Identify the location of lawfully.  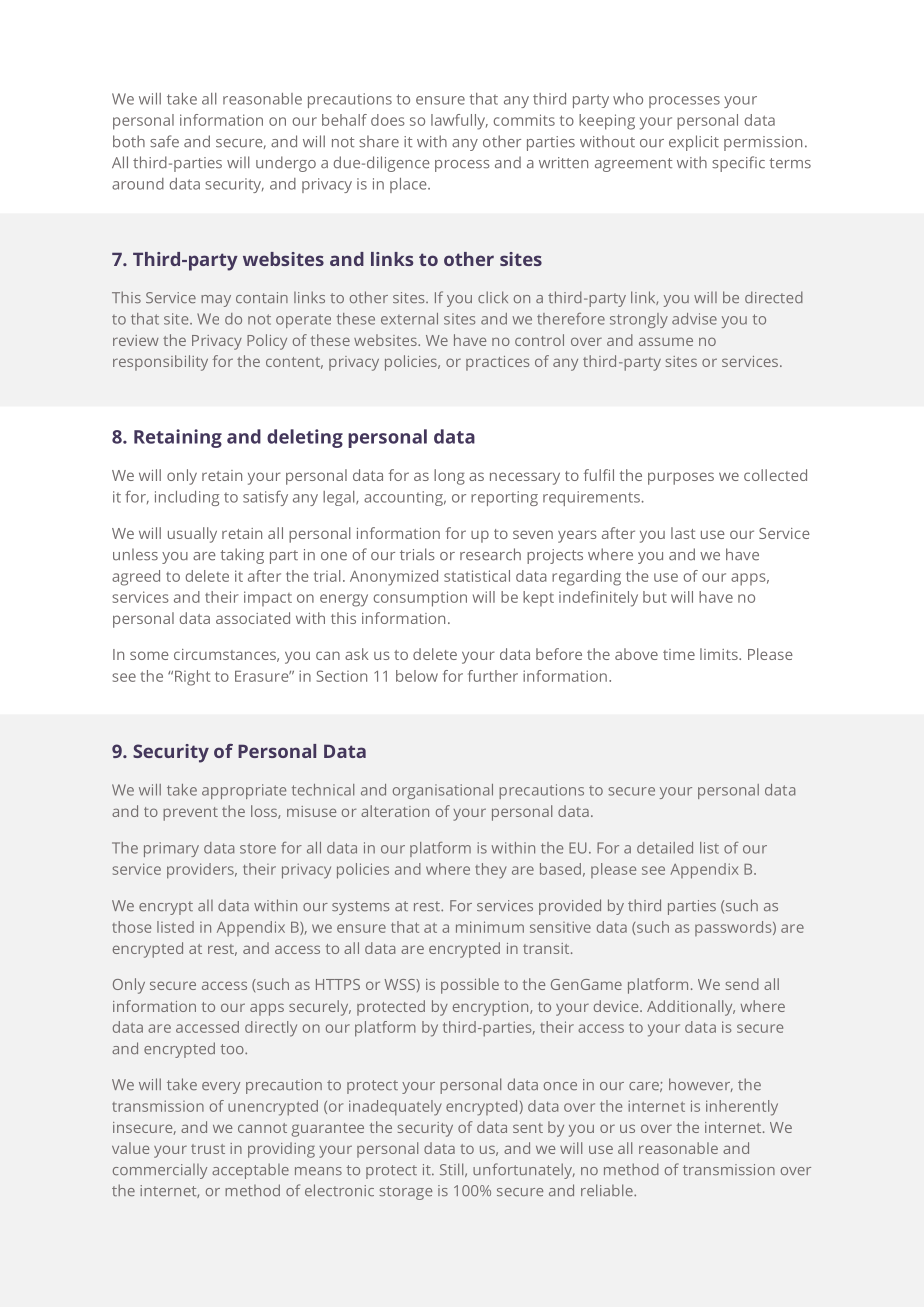
(459, 122).
